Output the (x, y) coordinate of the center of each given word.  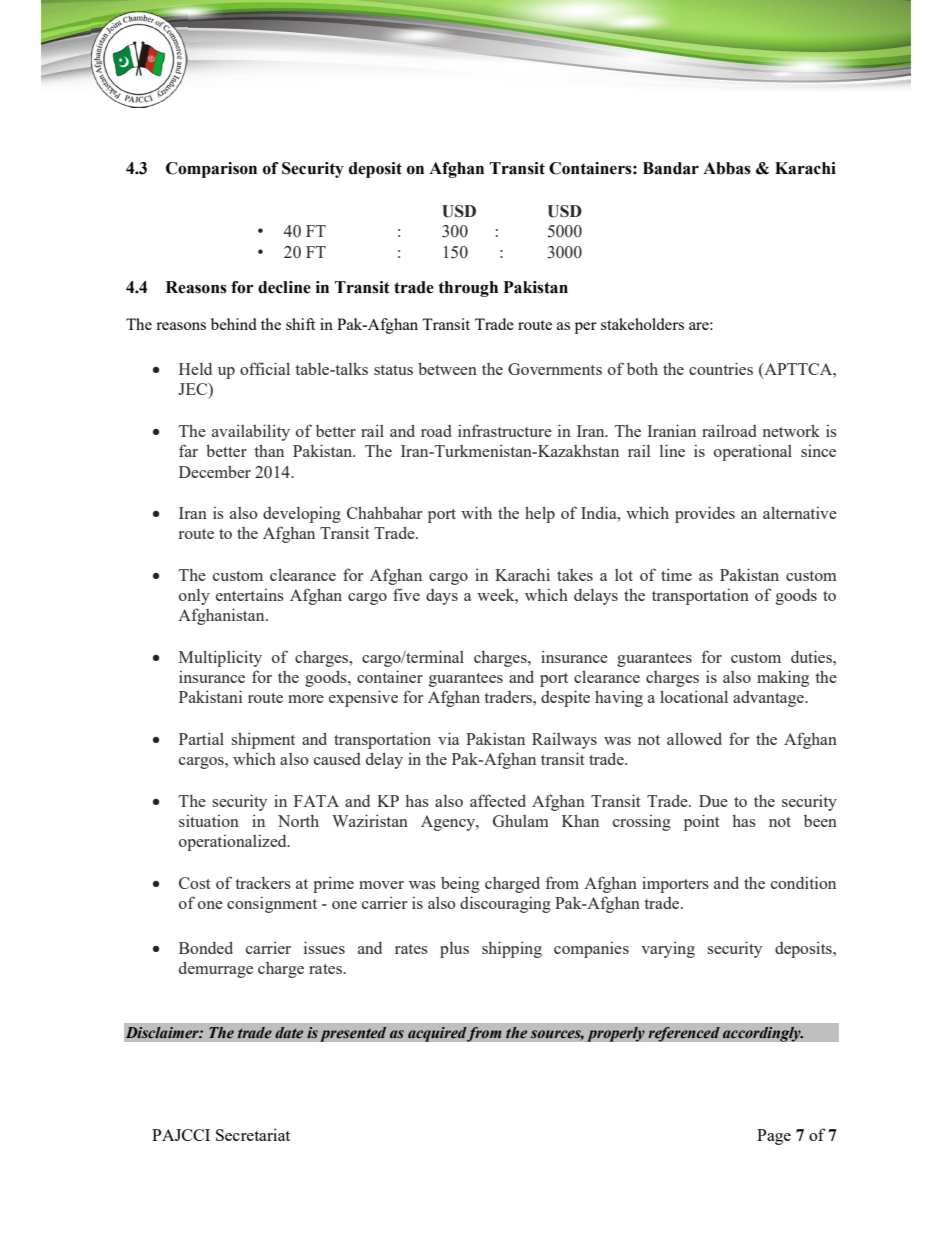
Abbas (727, 168)
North (298, 821)
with (476, 512)
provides (705, 514)
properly (616, 1034)
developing (302, 514)
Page (774, 1137)
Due (713, 801)
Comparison (211, 170)
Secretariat (253, 1134)
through (468, 289)
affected (498, 800)
